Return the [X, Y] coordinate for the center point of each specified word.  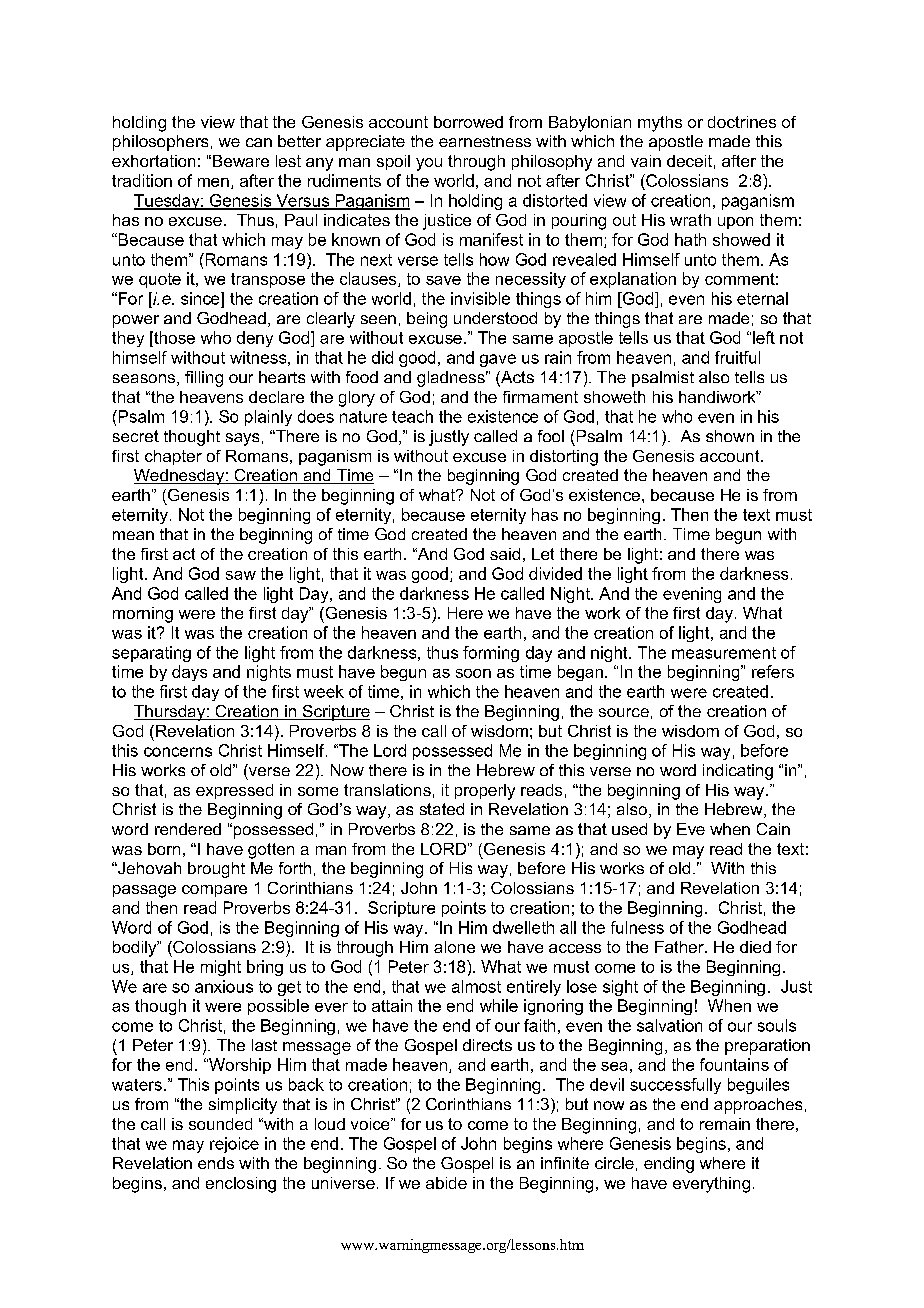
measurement [724, 653]
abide [446, 1183]
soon [473, 673]
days [189, 673]
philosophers [160, 143]
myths [660, 124]
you [429, 164]
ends [216, 1163]
